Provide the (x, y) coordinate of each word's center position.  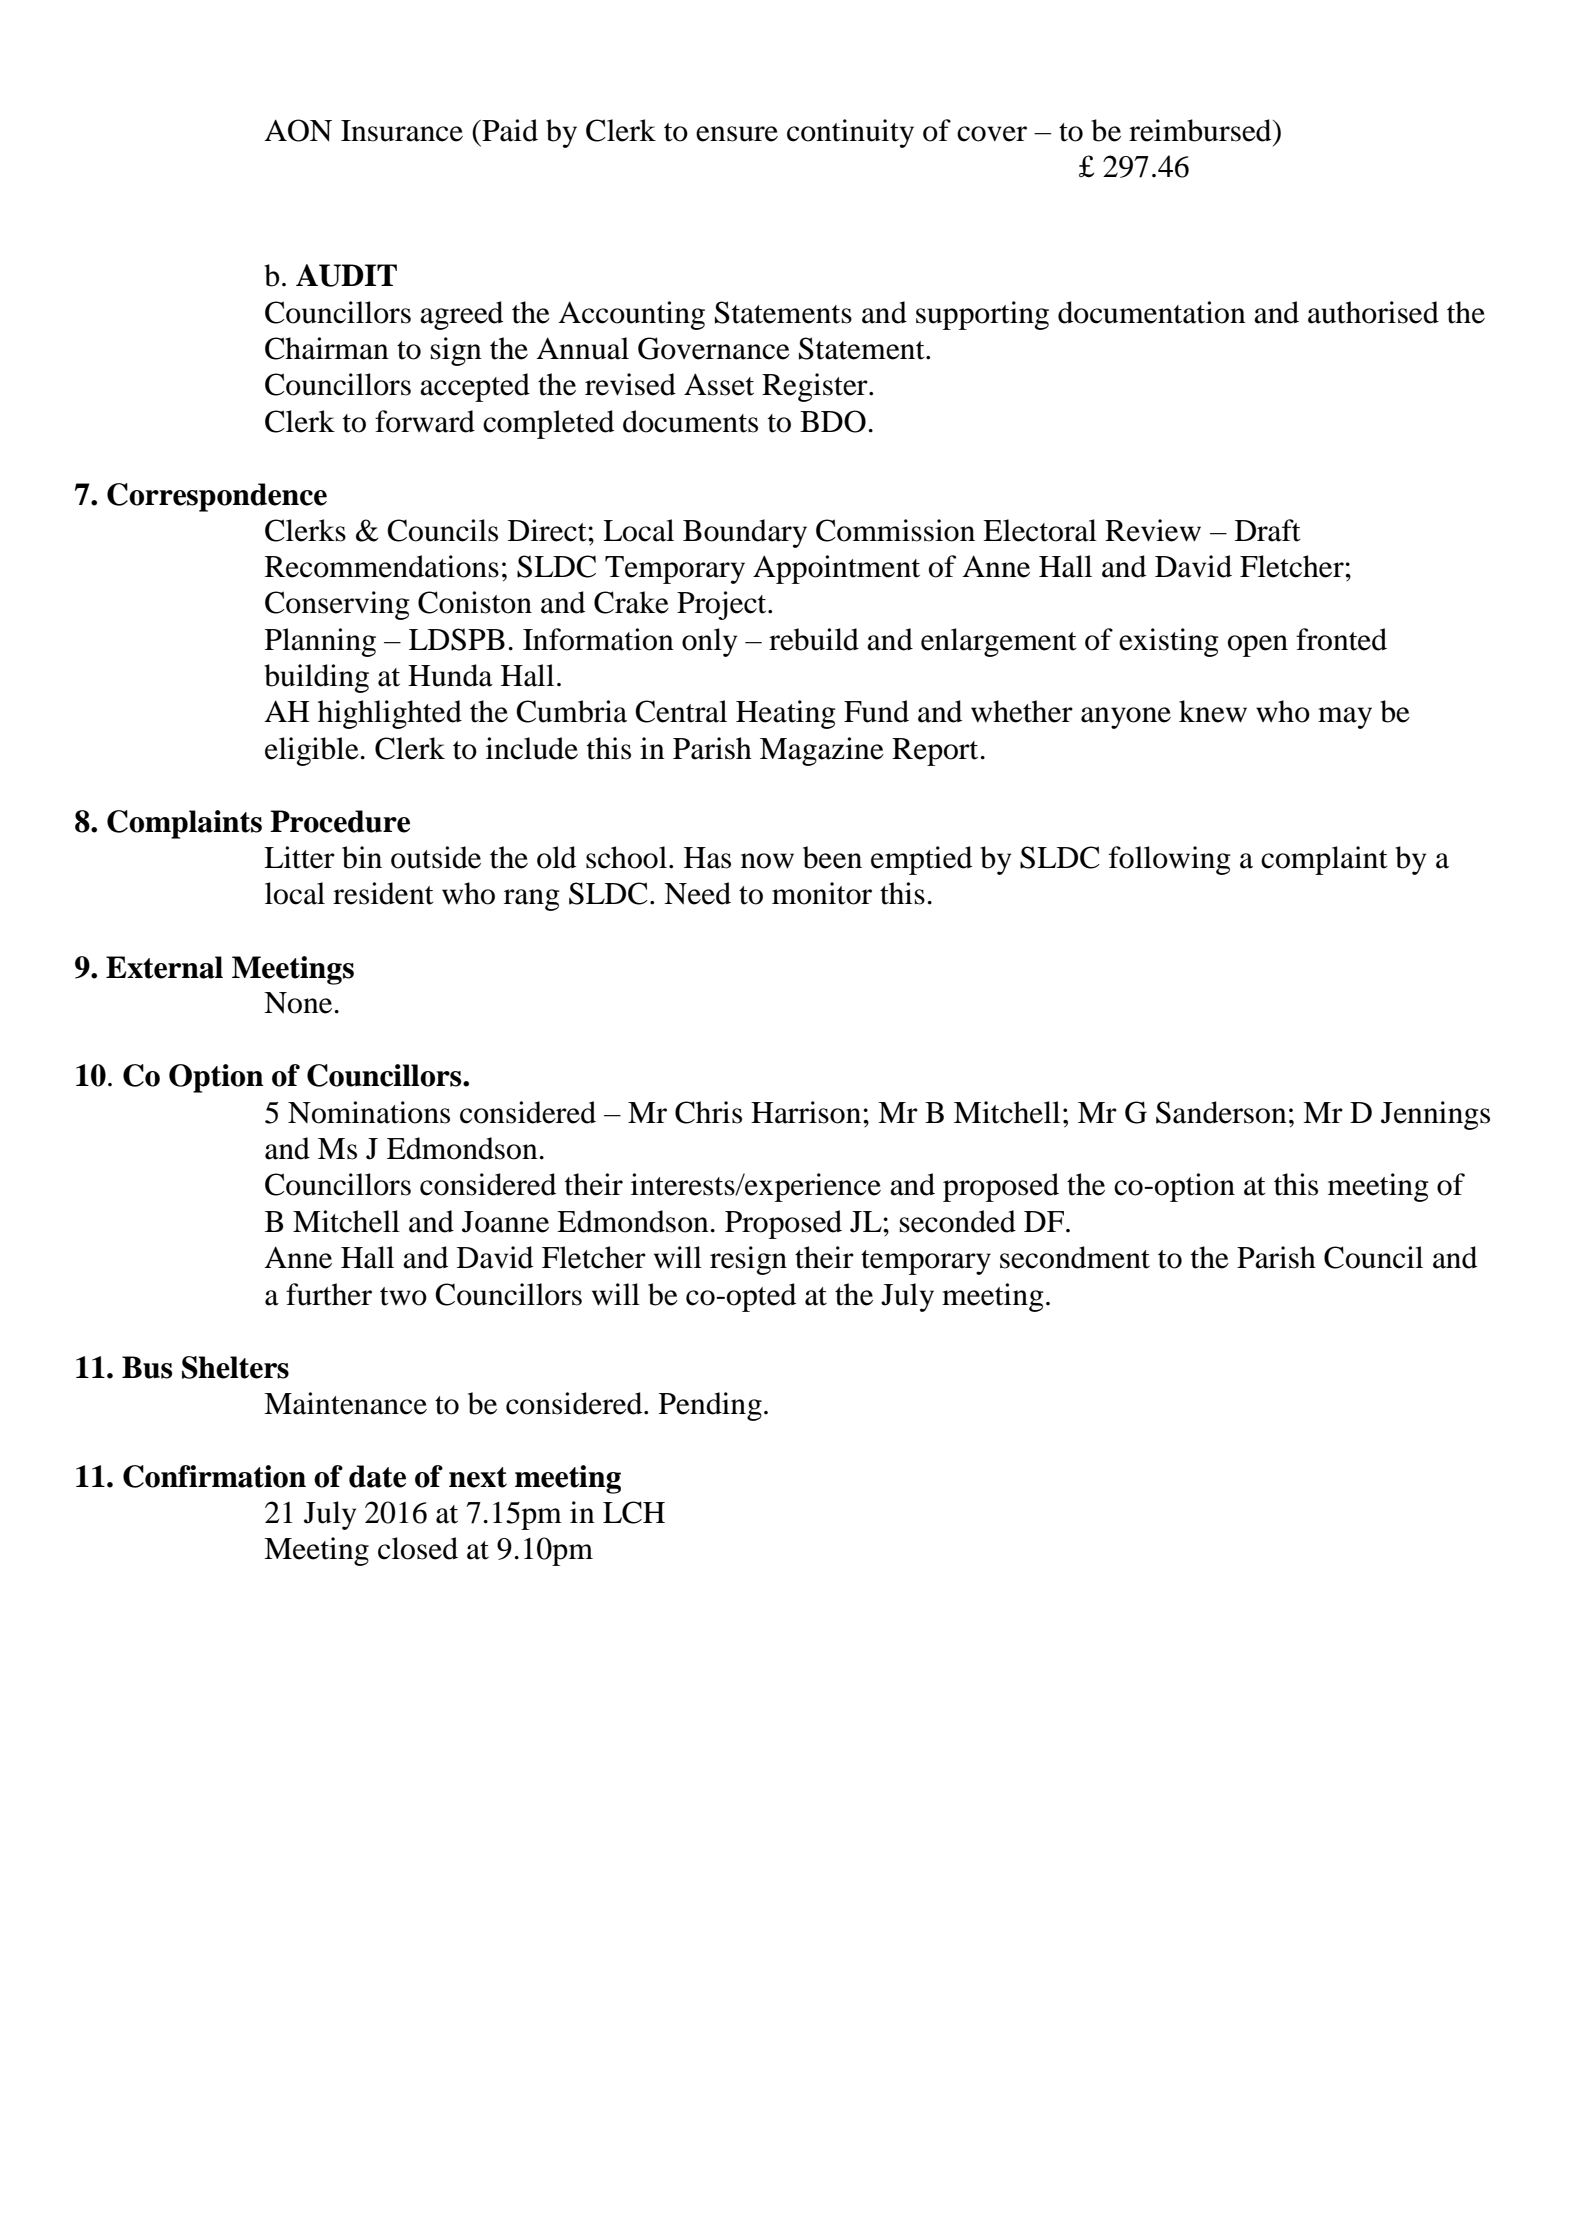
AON (298, 130)
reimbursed (1201, 130)
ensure (737, 134)
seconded (958, 1221)
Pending (710, 1406)
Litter (299, 857)
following (1170, 860)
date (377, 1476)
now (767, 861)
